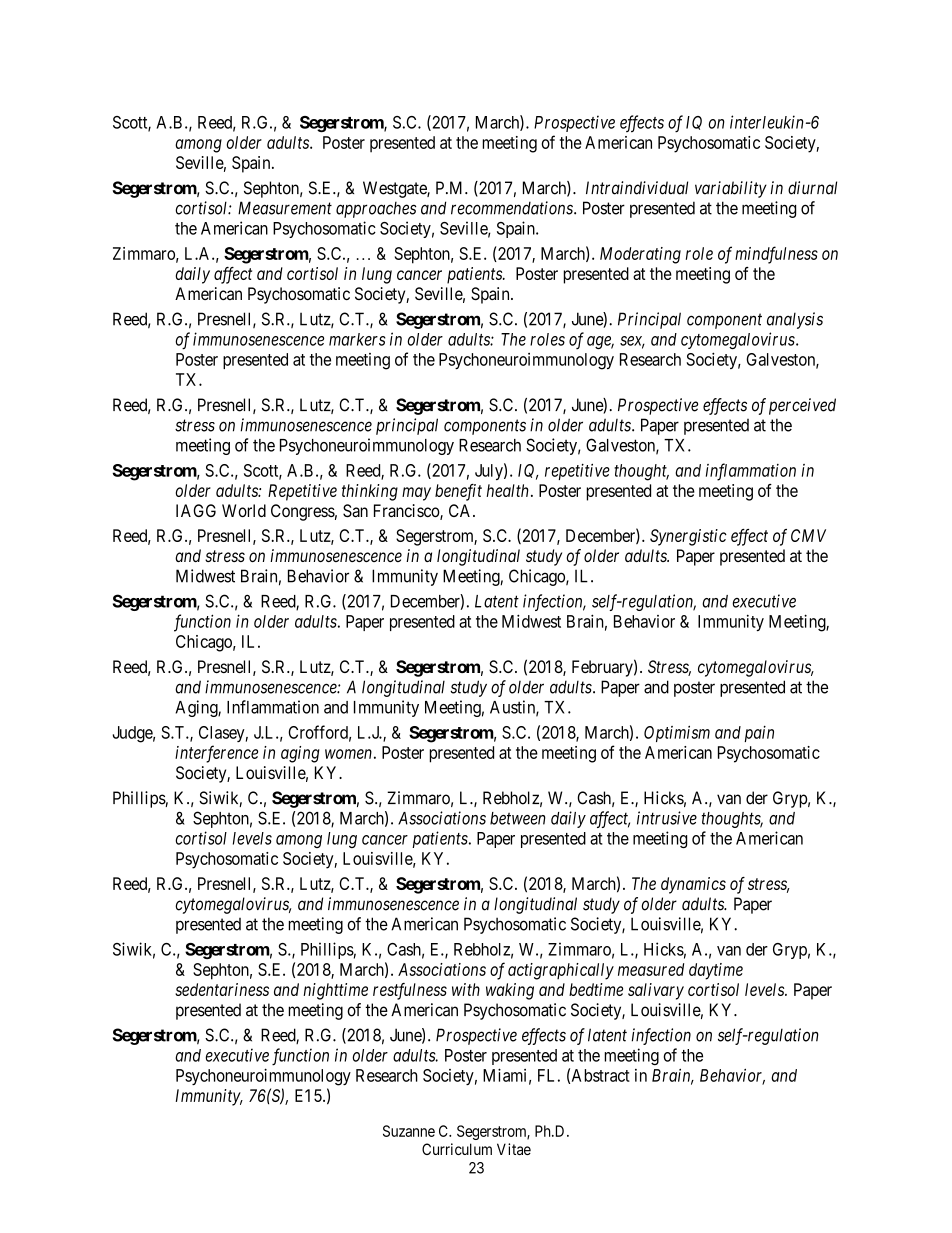  Describe the element at coordinates (285, 208) in the screenshot. I see `Measurement` at that location.
